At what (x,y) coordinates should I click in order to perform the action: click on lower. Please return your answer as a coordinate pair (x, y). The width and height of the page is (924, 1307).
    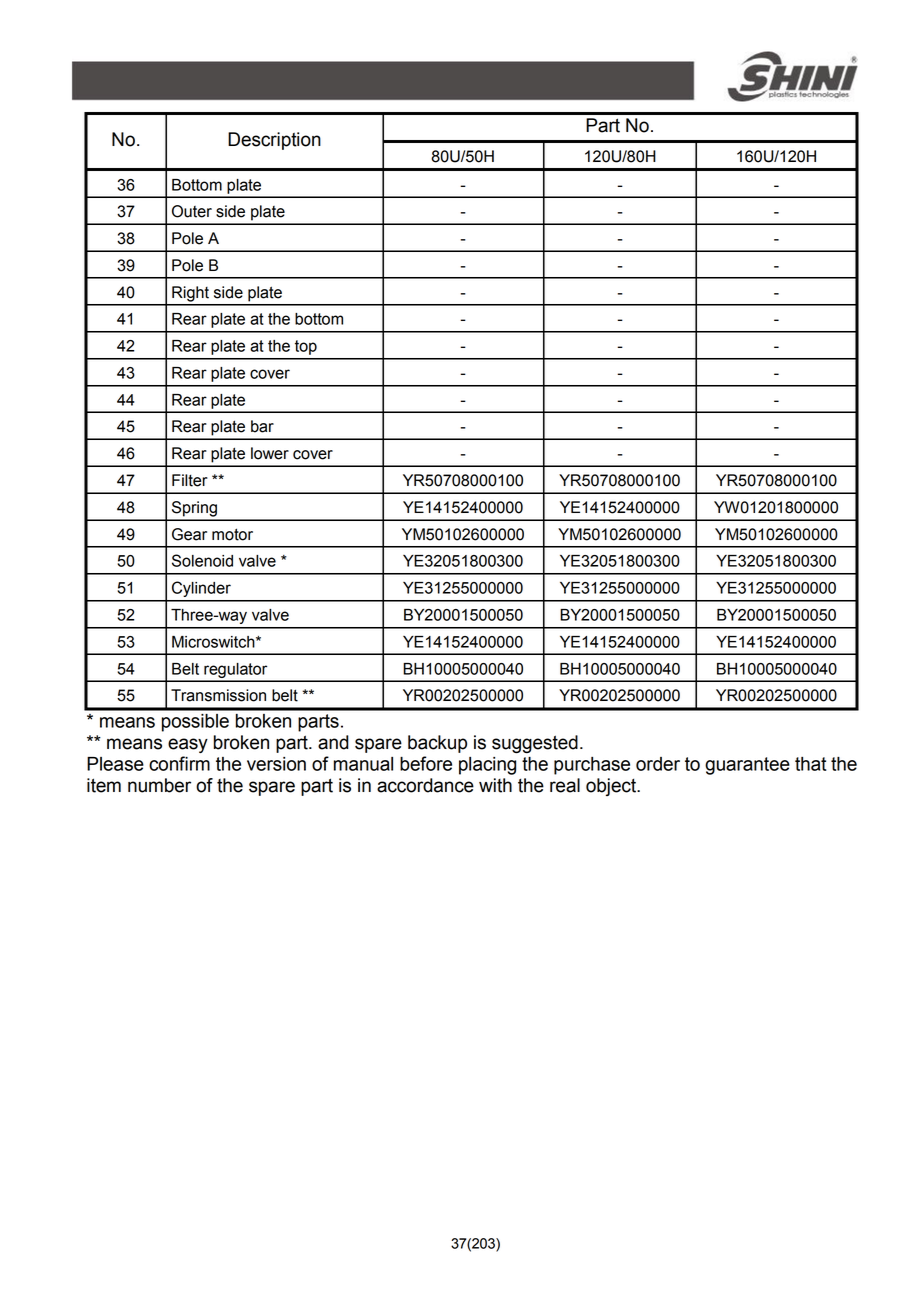
    Looking at the image, I should click on (270, 453).
